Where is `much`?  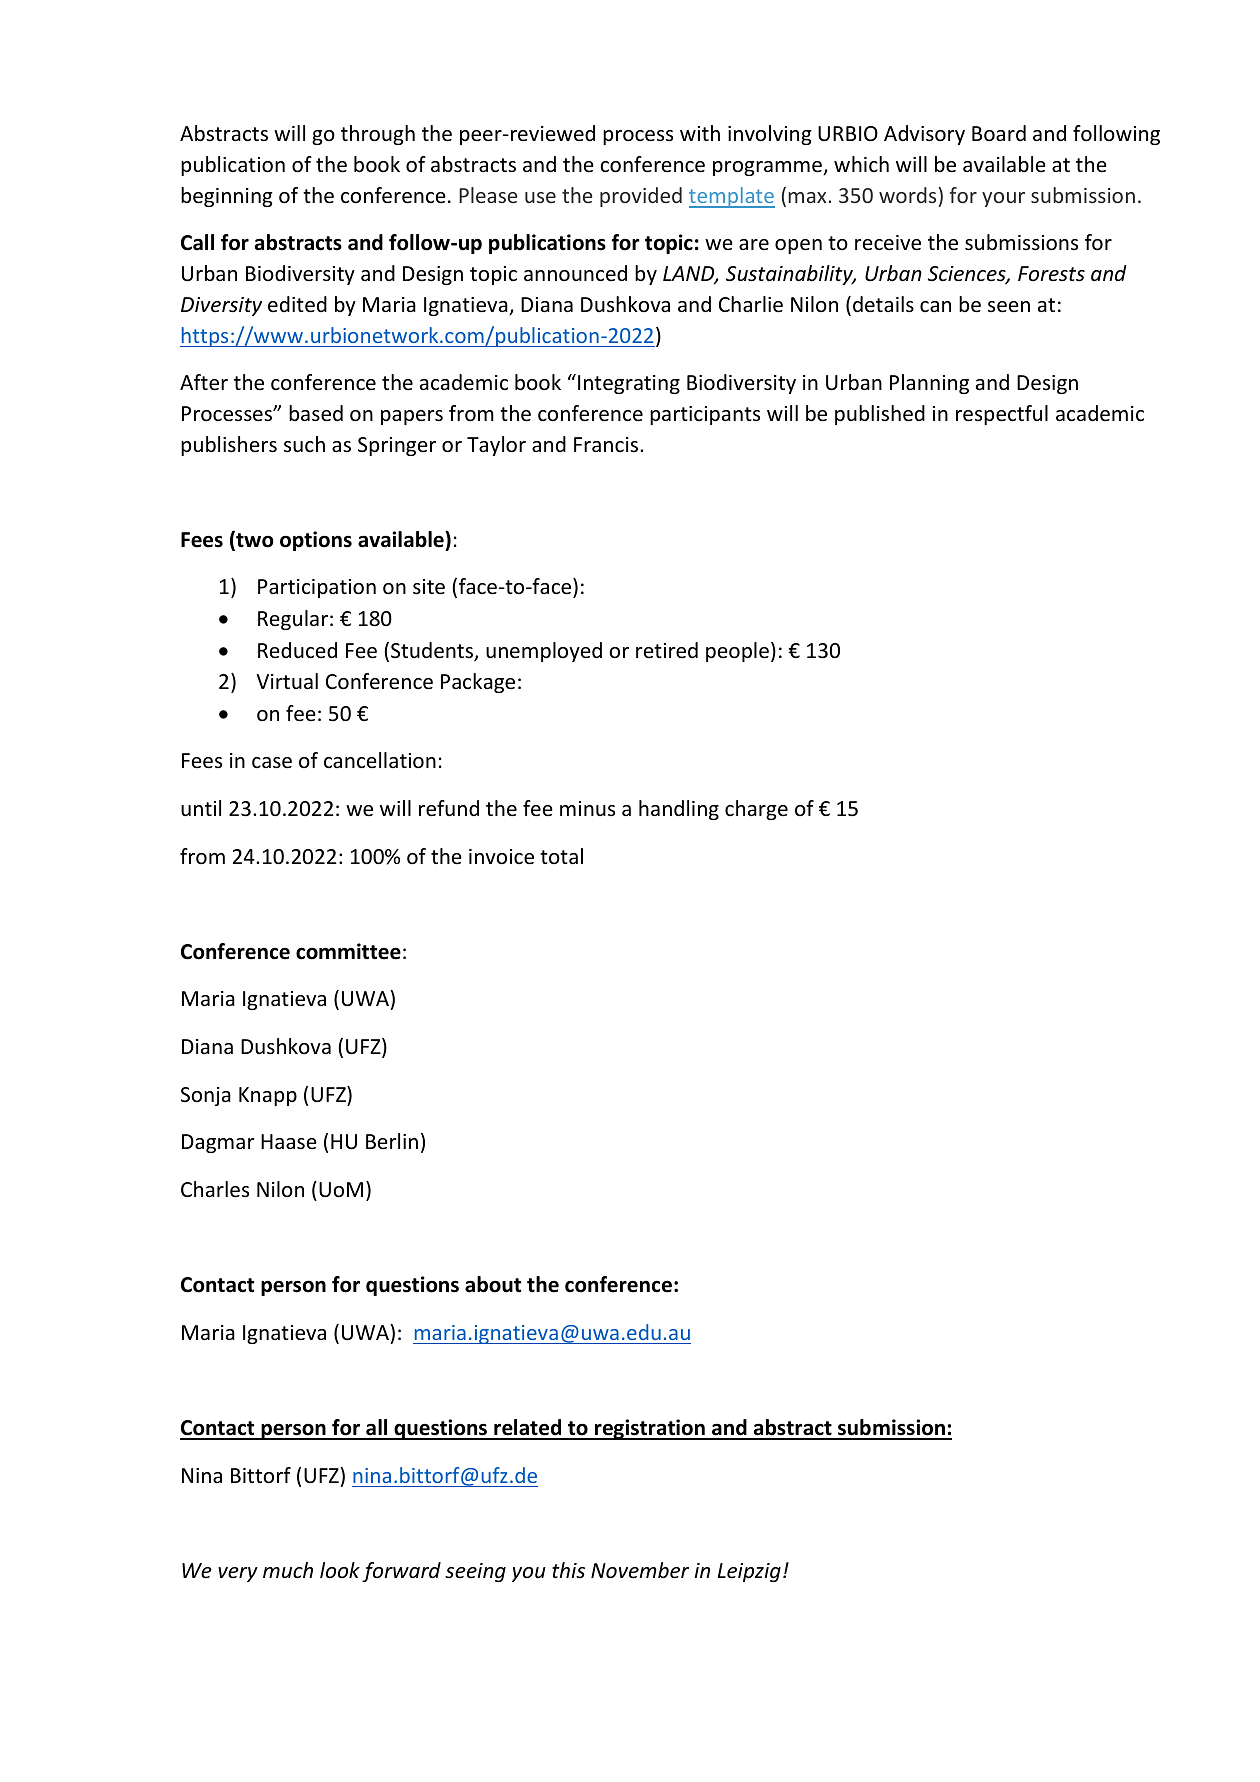
much is located at coordinates (288, 1570).
